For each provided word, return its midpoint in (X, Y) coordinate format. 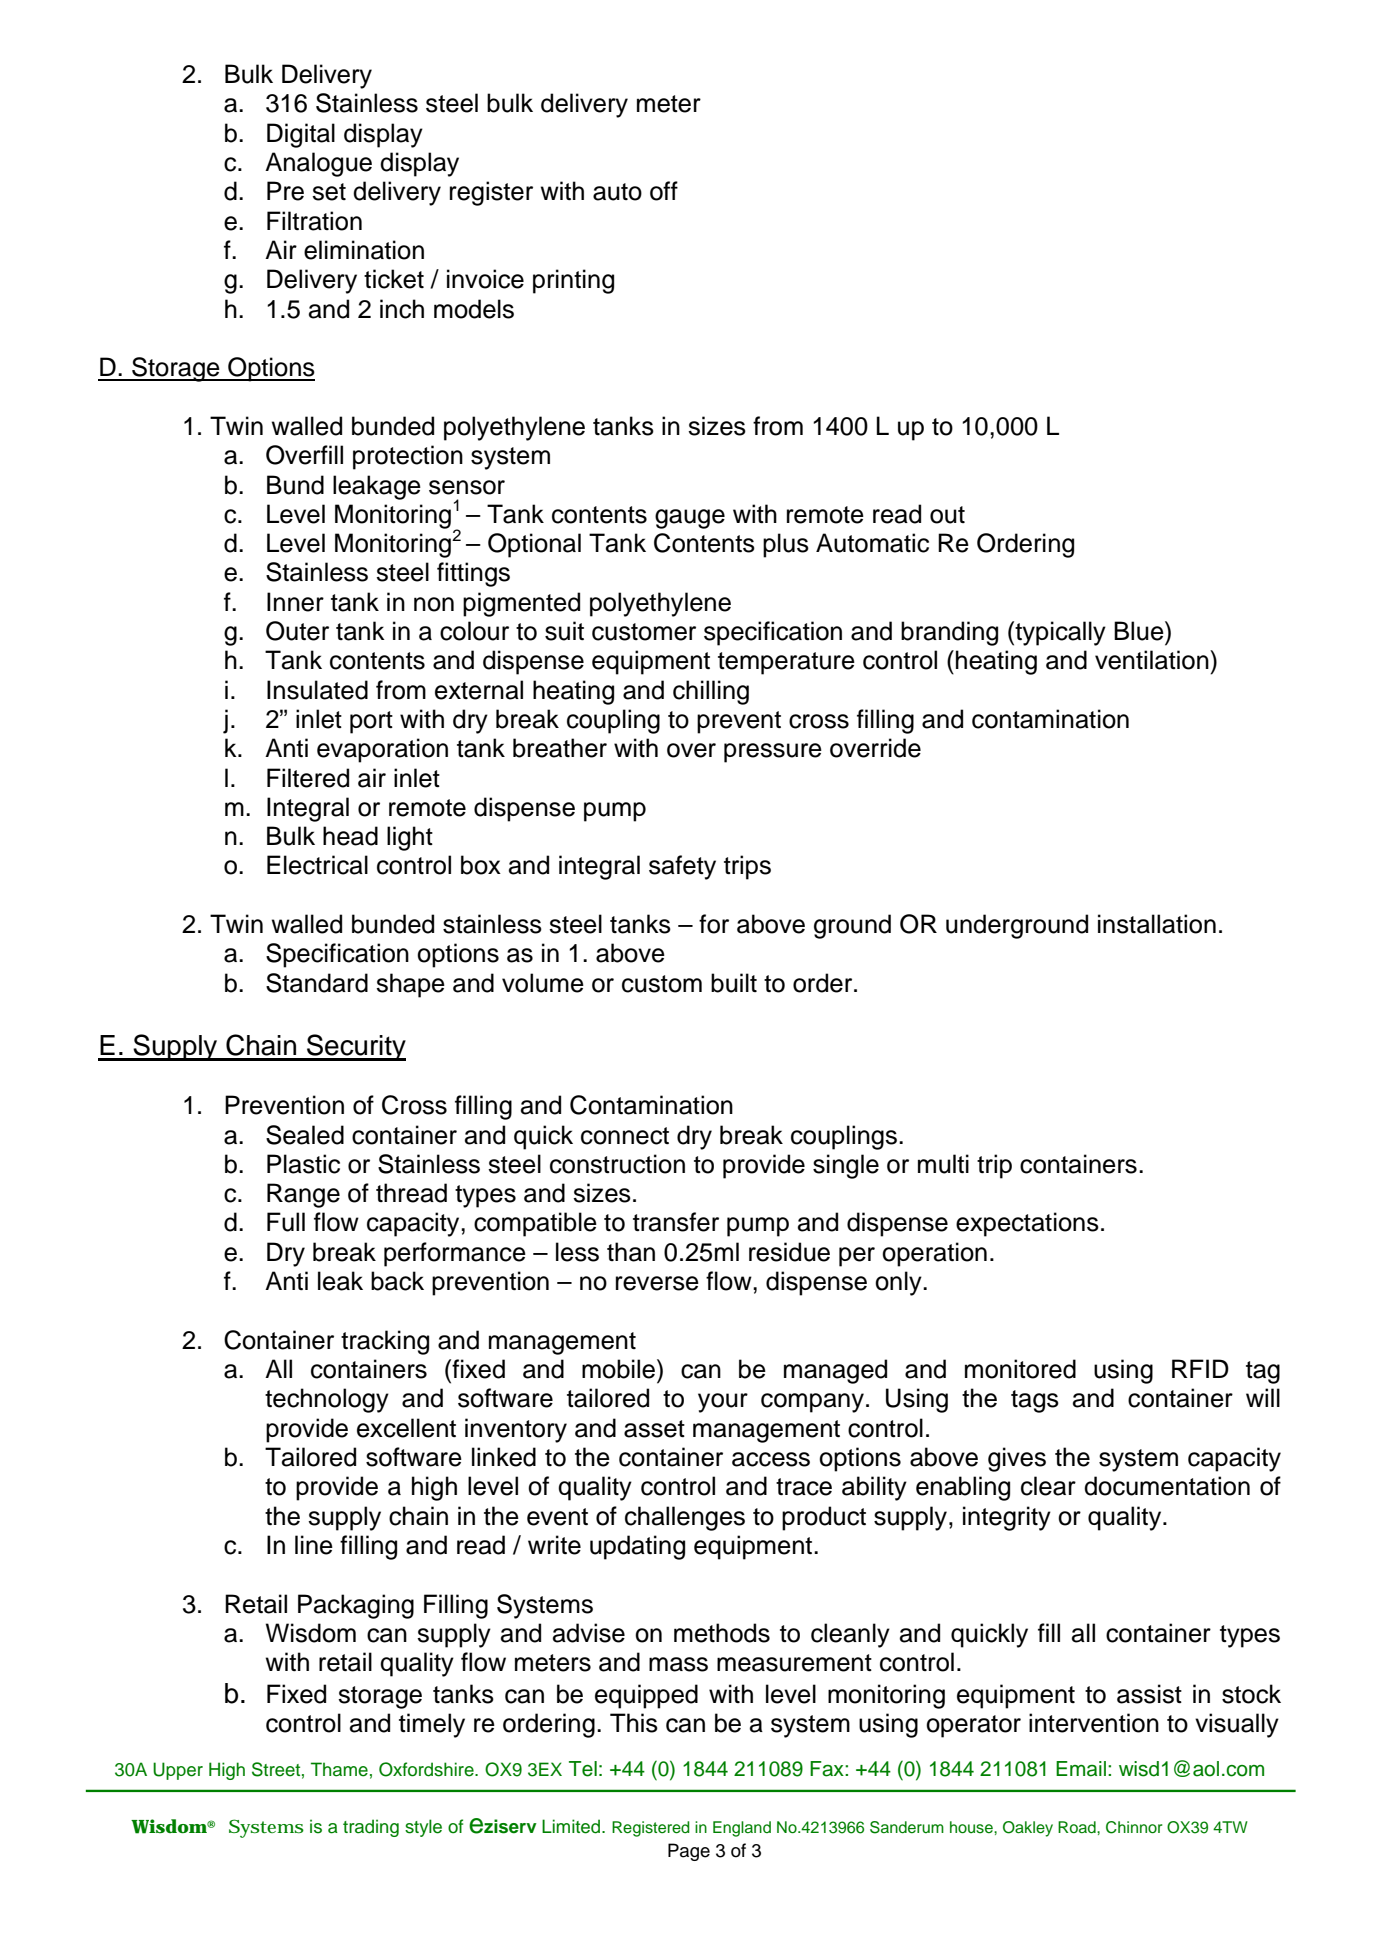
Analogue (318, 164)
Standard (317, 983)
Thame (339, 1769)
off (664, 191)
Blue (1140, 631)
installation (1157, 924)
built (734, 983)
